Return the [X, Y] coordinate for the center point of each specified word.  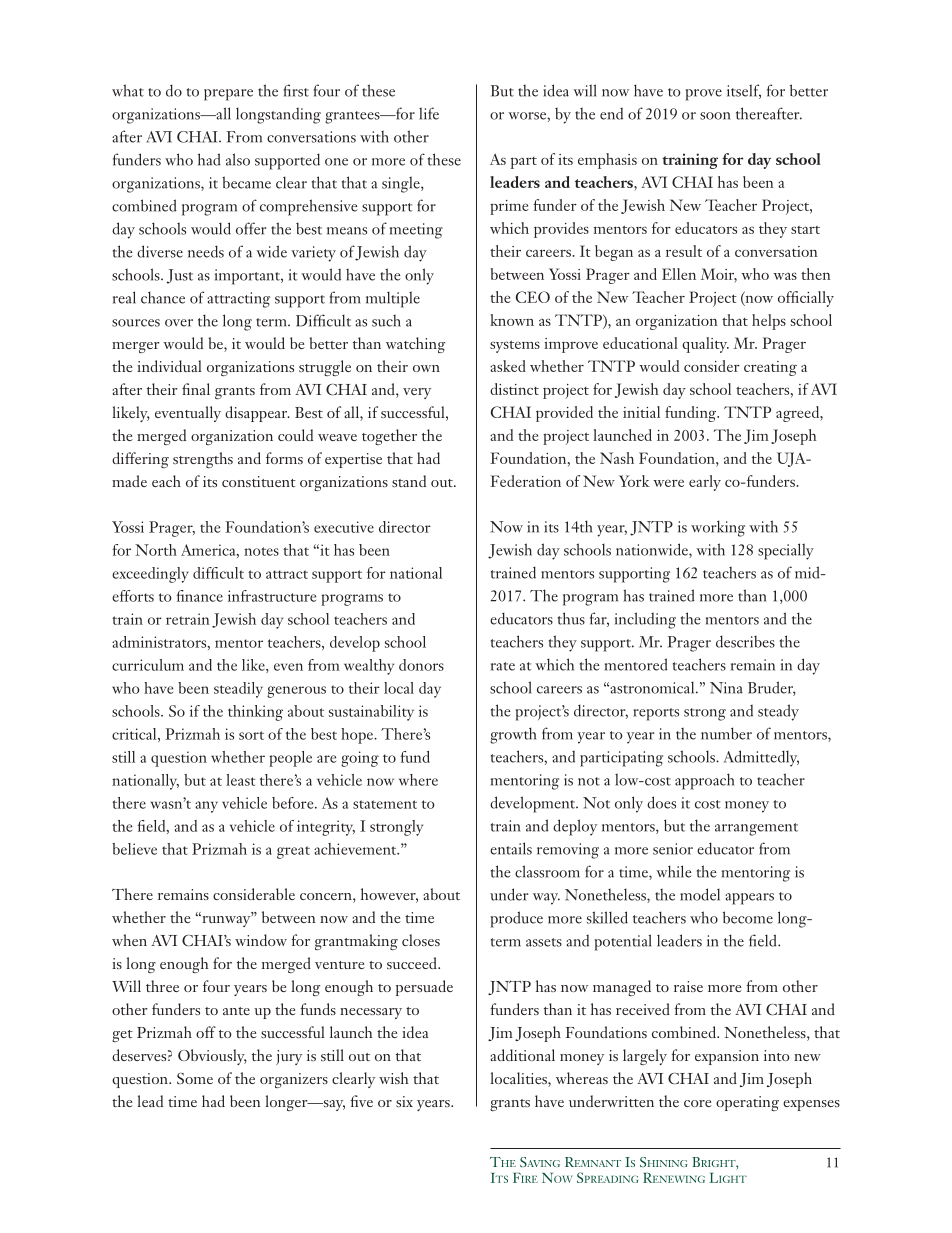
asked [508, 366]
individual [169, 366]
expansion [727, 1057]
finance [199, 596]
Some [195, 1078]
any [206, 807]
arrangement [756, 829]
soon [715, 116]
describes [745, 641]
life [429, 113]
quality [705, 345]
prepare [228, 95]
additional [522, 1055]
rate [503, 666]
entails [511, 848]
